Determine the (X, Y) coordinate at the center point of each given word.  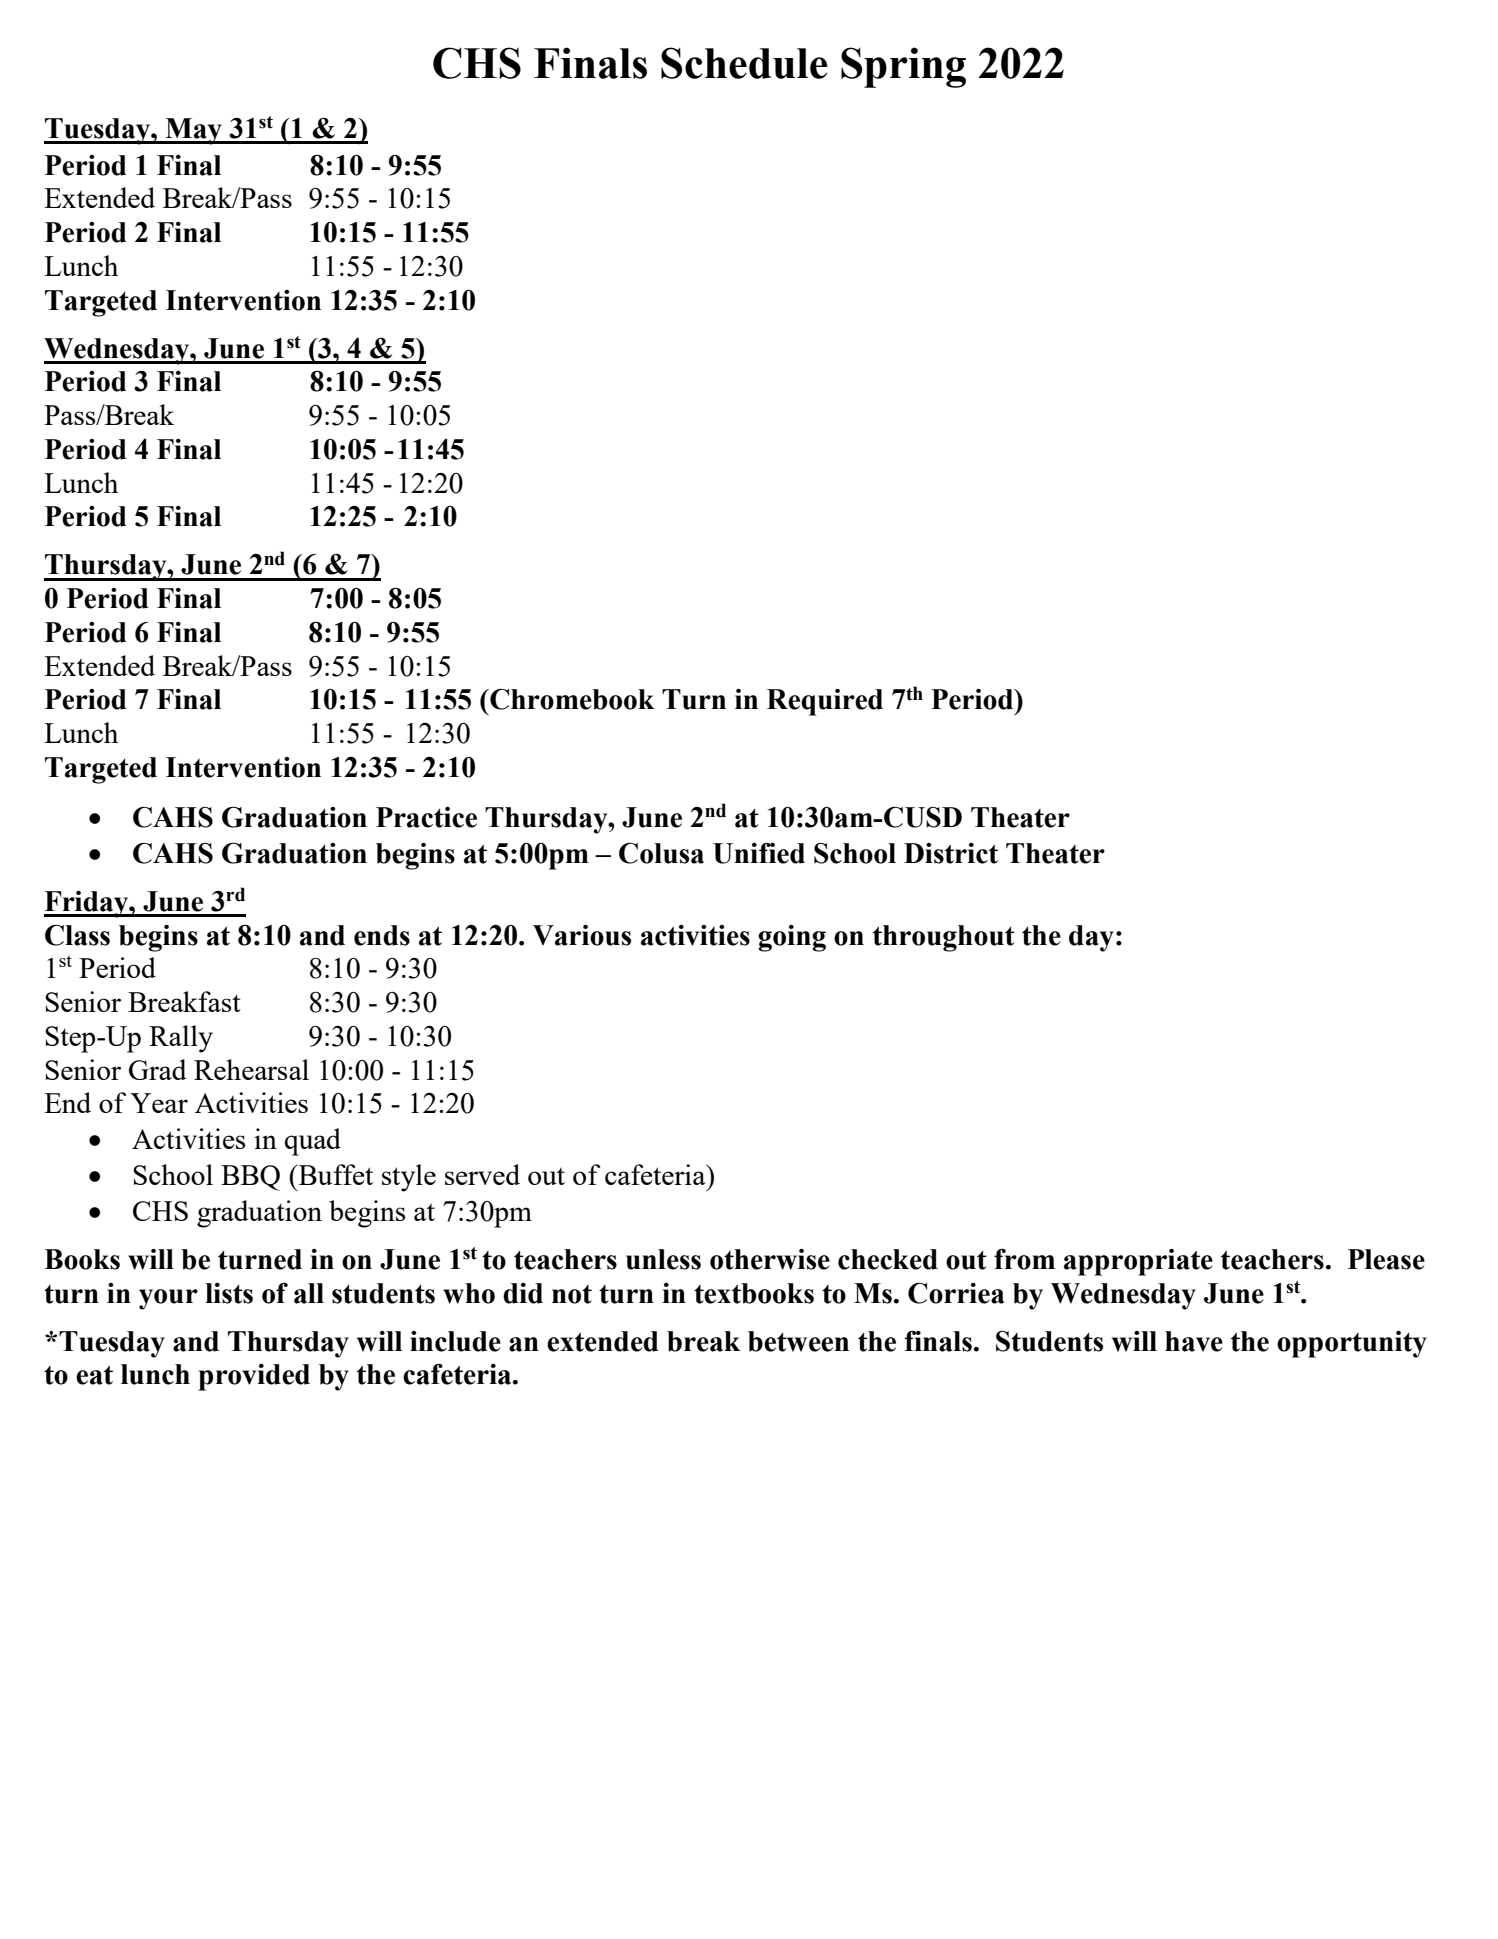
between (798, 1341)
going (792, 938)
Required (825, 702)
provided (254, 1377)
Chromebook (571, 699)
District (951, 853)
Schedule (744, 63)
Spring (903, 67)
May (193, 131)
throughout (944, 938)
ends (382, 935)
